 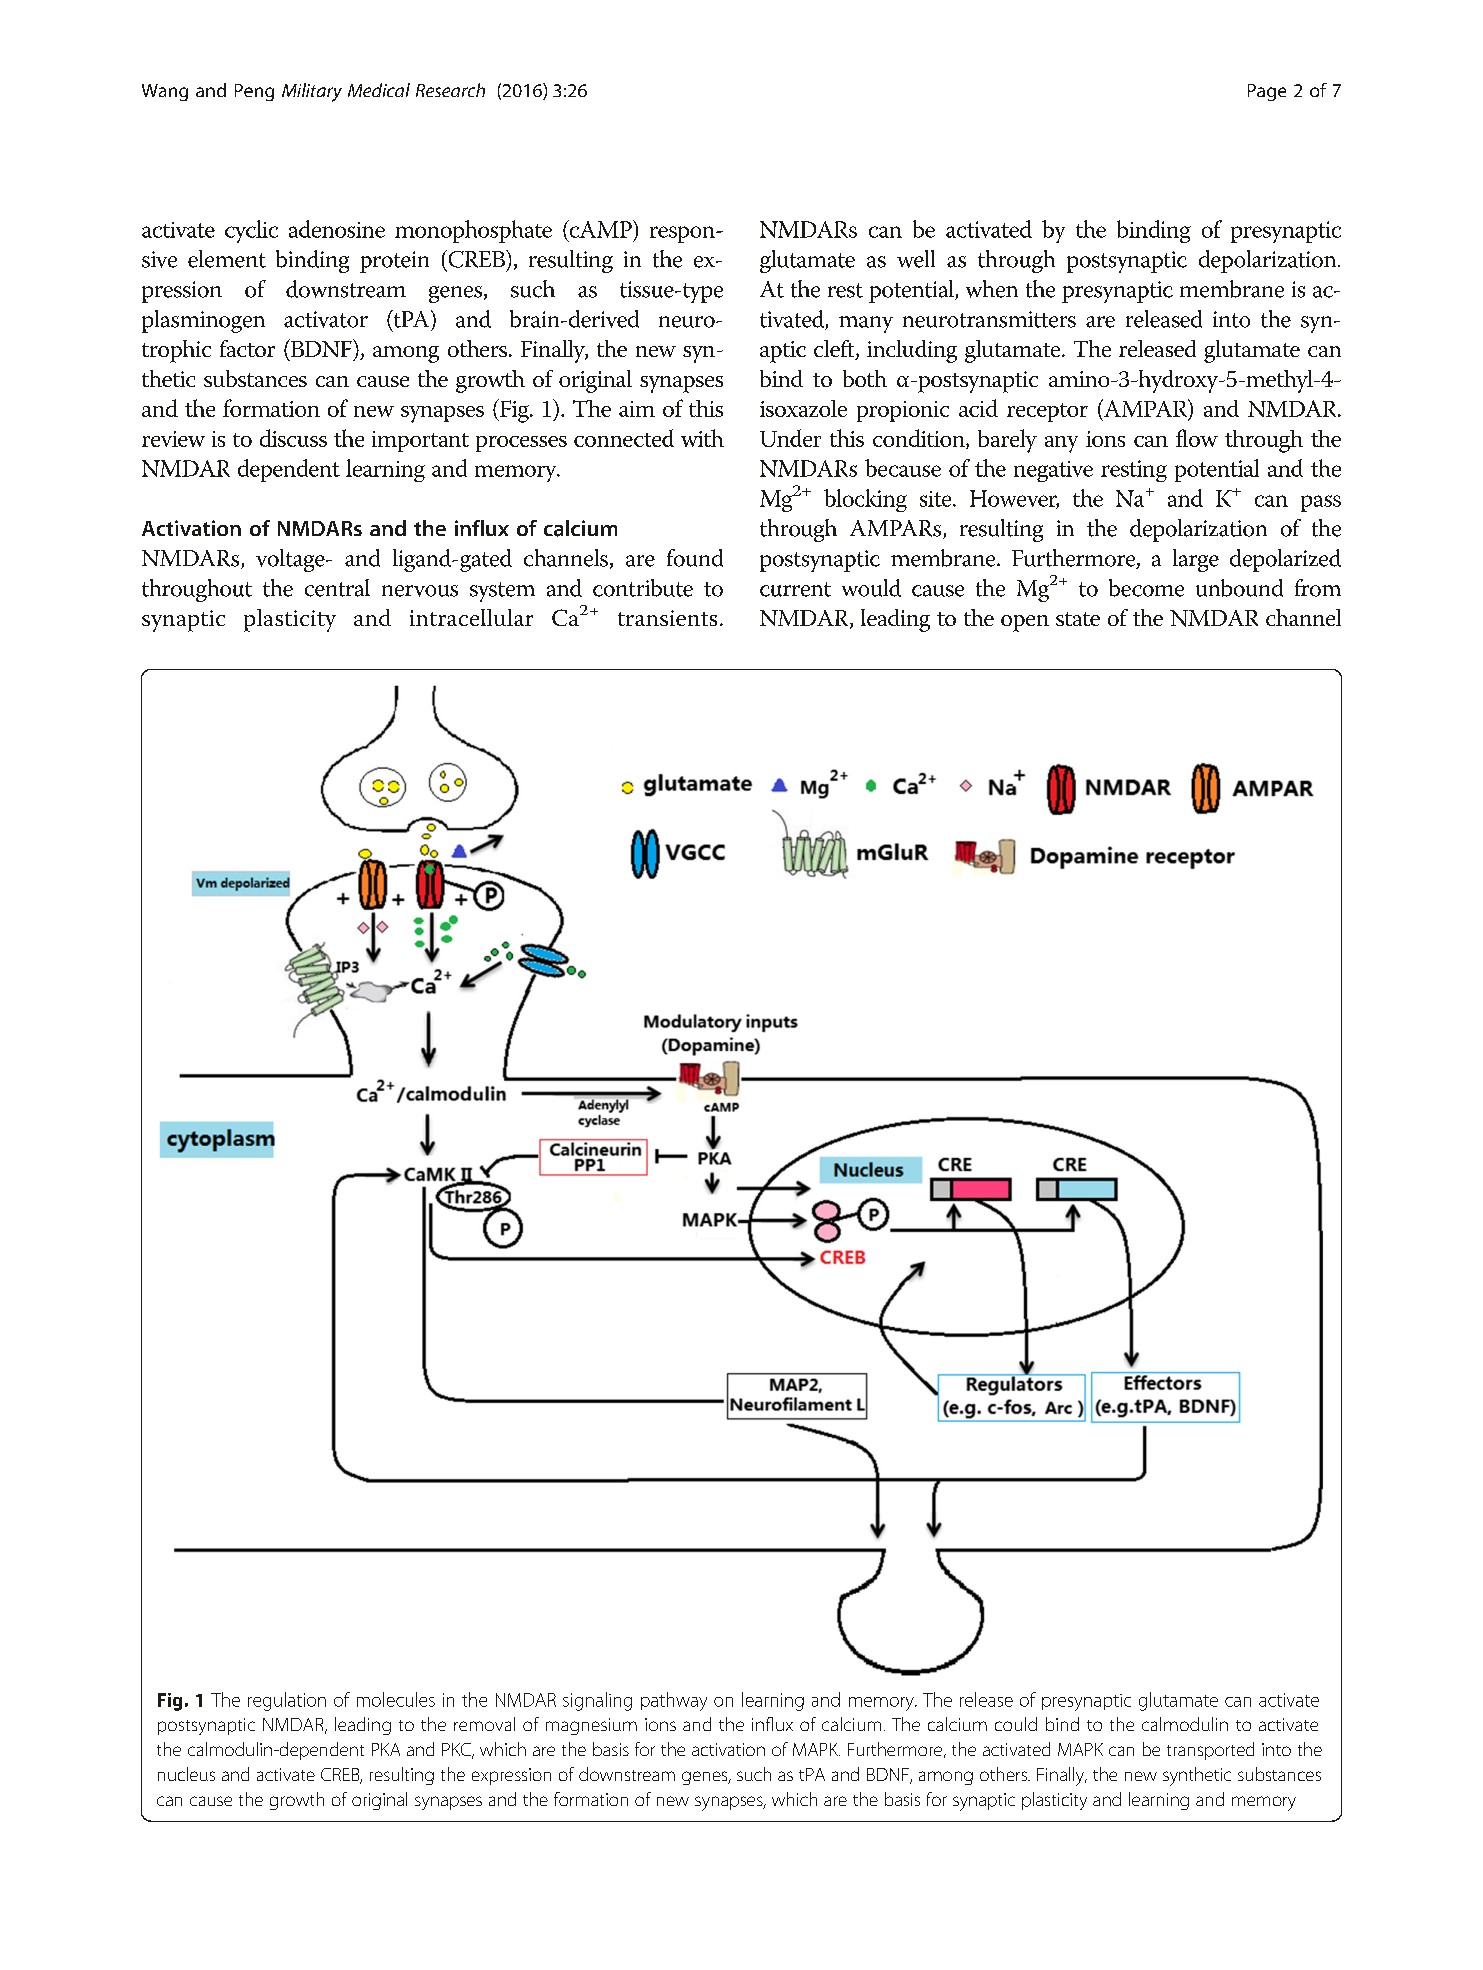 I want to click on pathway, so click(x=674, y=1701).
